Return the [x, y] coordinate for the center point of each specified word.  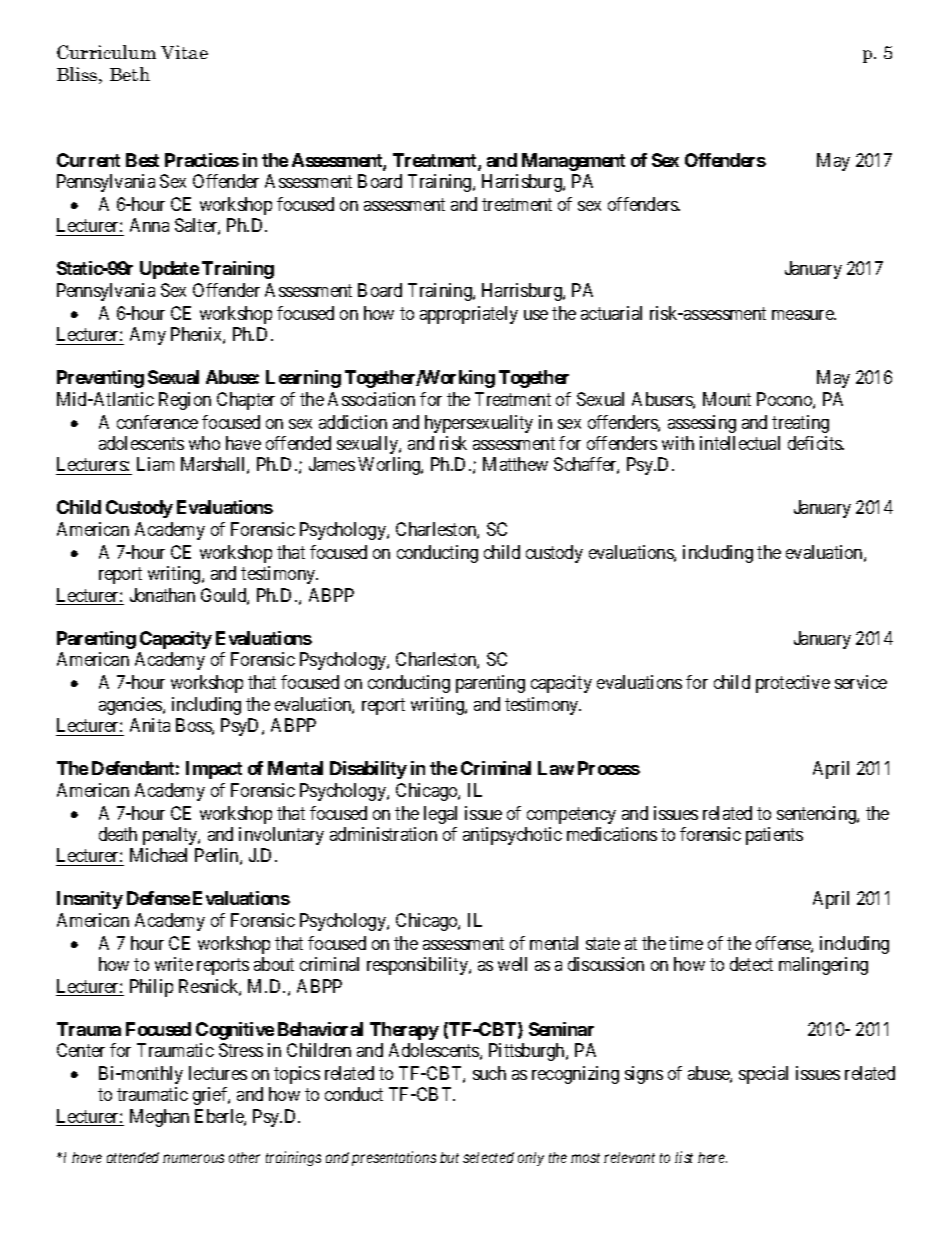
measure [804, 315]
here [712, 1157]
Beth [130, 74]
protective [793, 684]
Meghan [159, 1118]
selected [488, 1157]
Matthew [515, 464]
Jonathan [162, 595]
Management [573, 162]
